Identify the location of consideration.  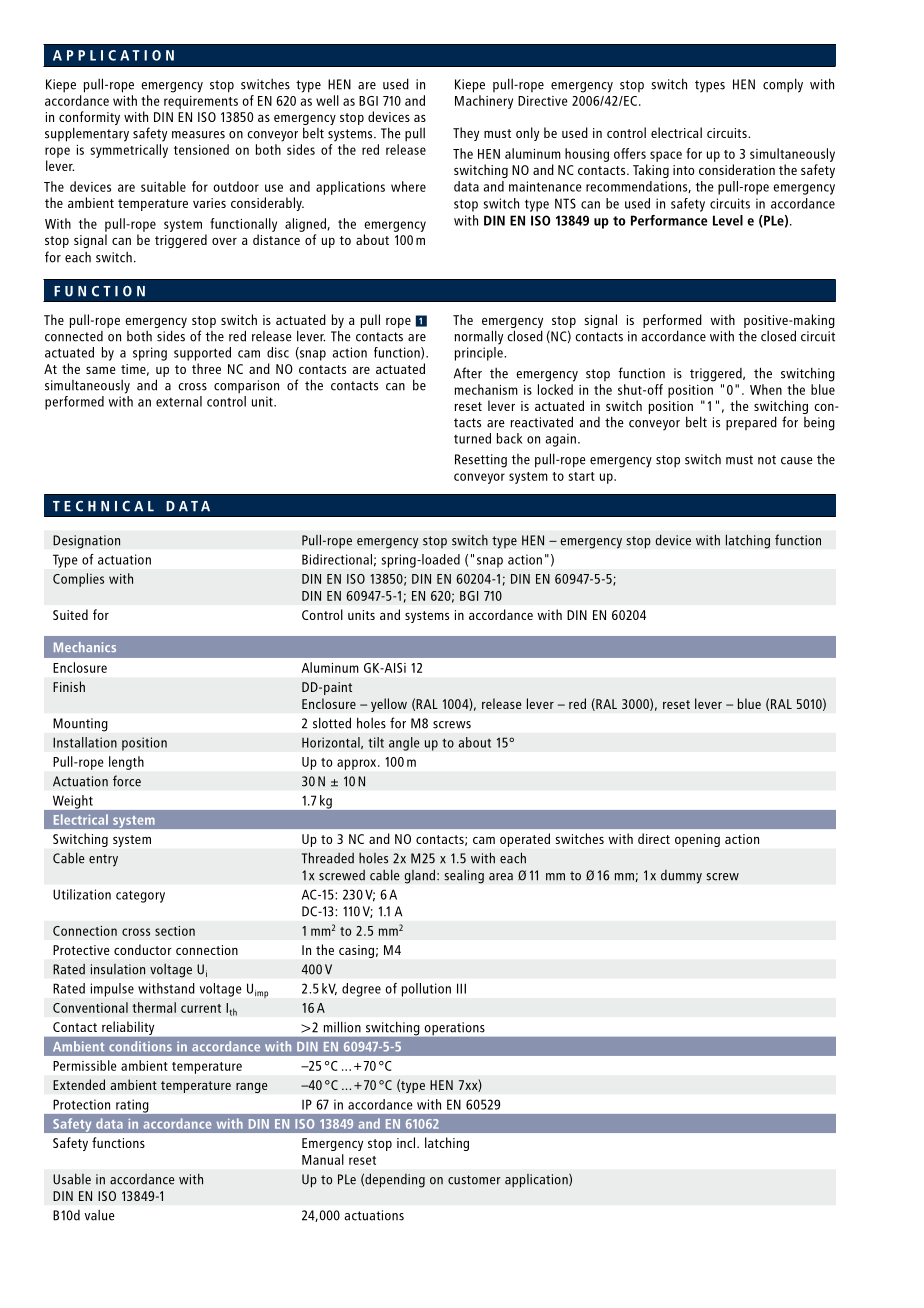
(737, 169).
